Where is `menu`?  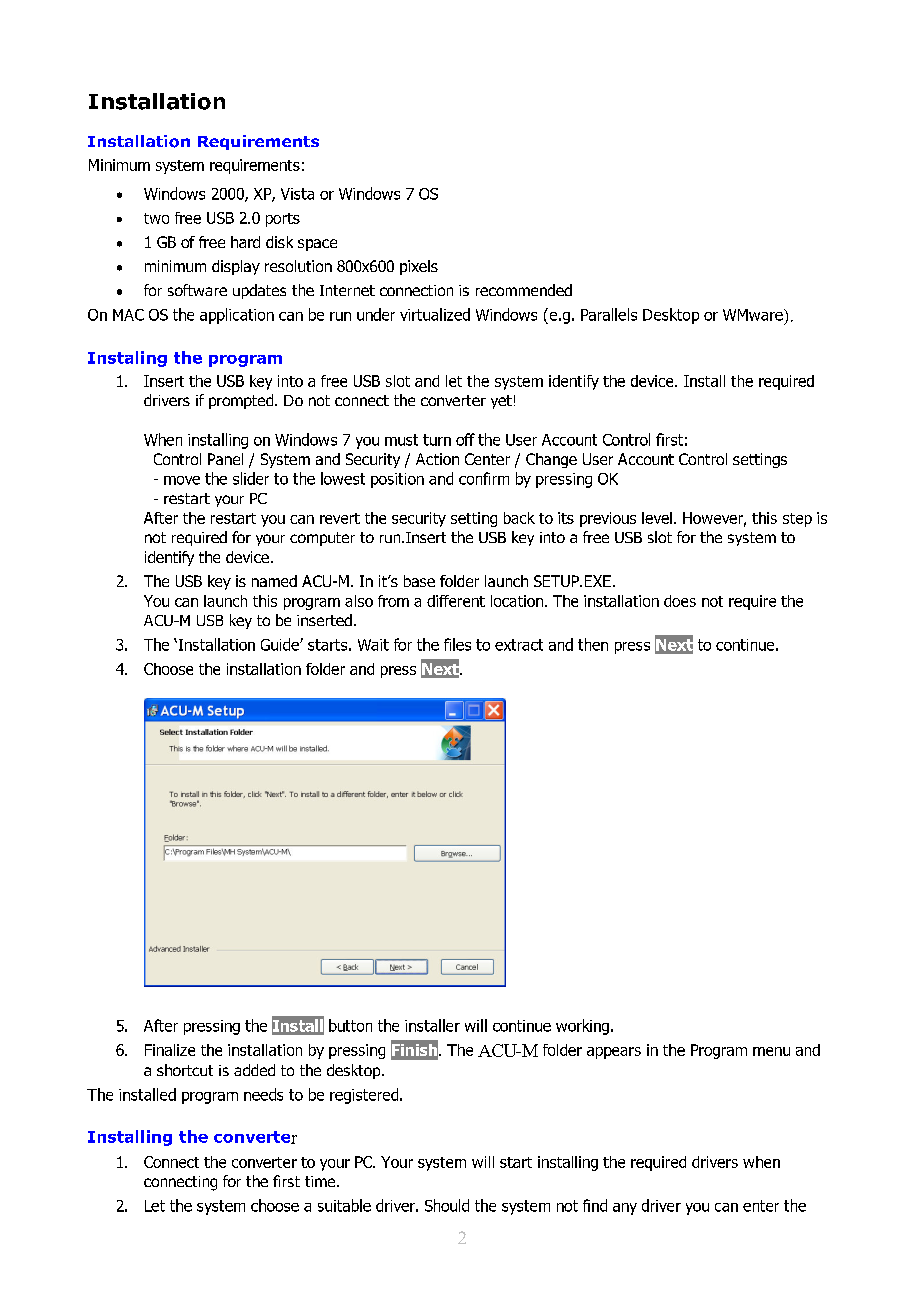 menu is located at coordinates (771, 1051).
